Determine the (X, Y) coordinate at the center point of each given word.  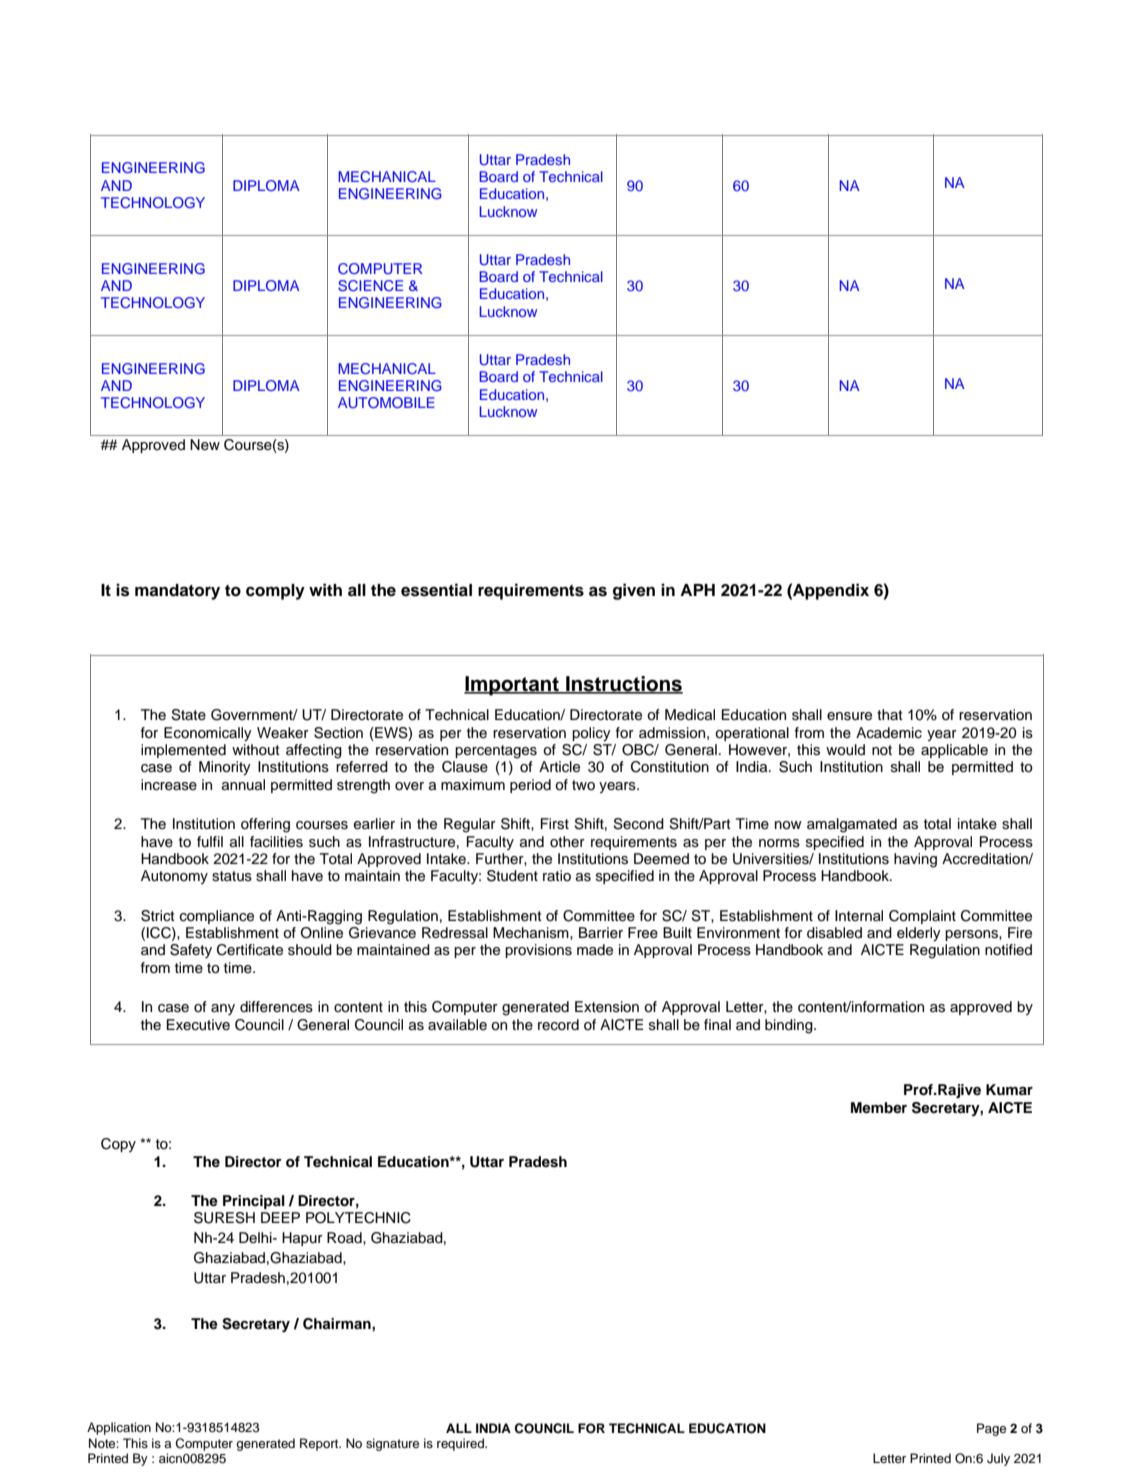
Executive (198, 1025)
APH (697, 590)
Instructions (623, 684)
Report (320, 1444)
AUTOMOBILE (386, 402)
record (558, 1025)
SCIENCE (370, 286)
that (890, 714)
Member (879, 1107)
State (188, 715)
